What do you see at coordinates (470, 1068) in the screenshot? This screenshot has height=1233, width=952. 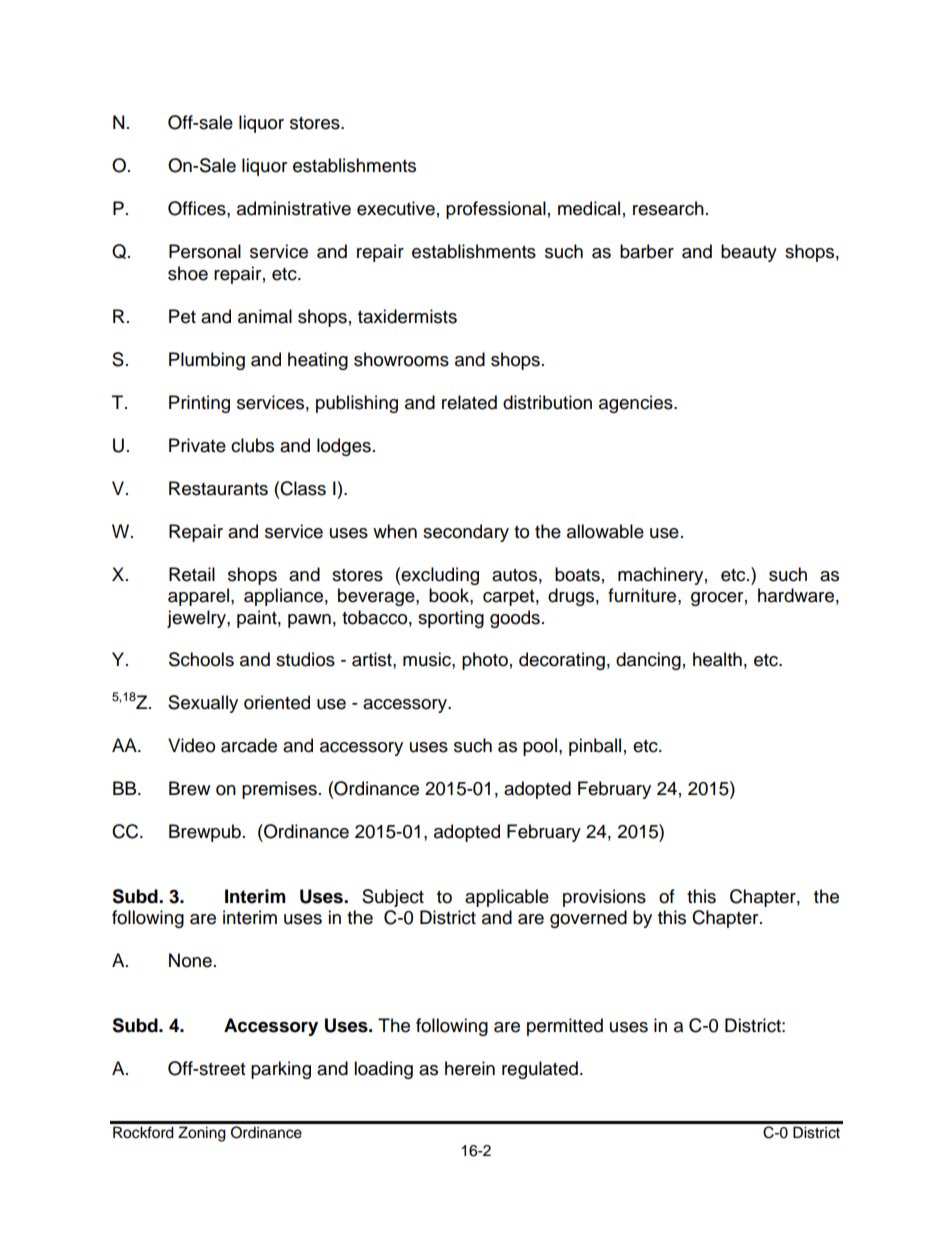 I see `herein` at bounding box center [470, 1068].
